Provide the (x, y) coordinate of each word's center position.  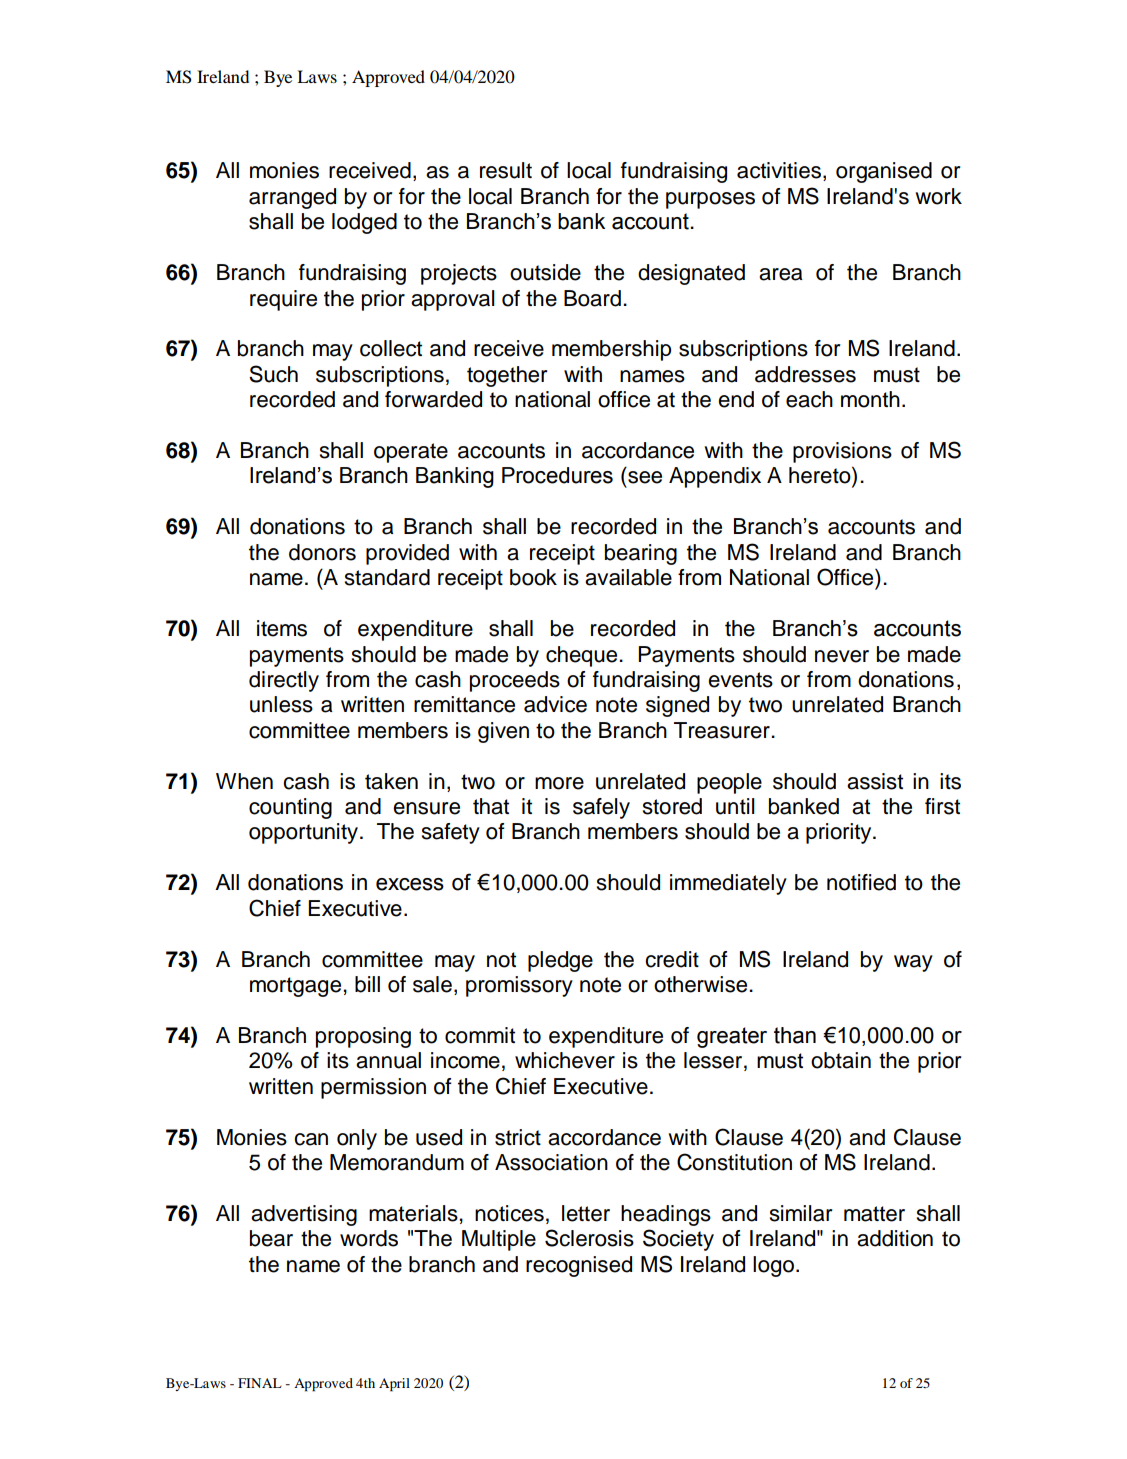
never (842, 656)
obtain (841, 1060)
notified (861, 882)
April (394, 1385)
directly (284, 681)
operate (411, 453)
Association (551, 1162)
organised (884, 172)
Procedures (557, 475)
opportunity (305, 833)
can (311, 1139)
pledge (560, 961)
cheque (583, 656)
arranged (292, 198)
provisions (842, 452)
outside (545, 272)
